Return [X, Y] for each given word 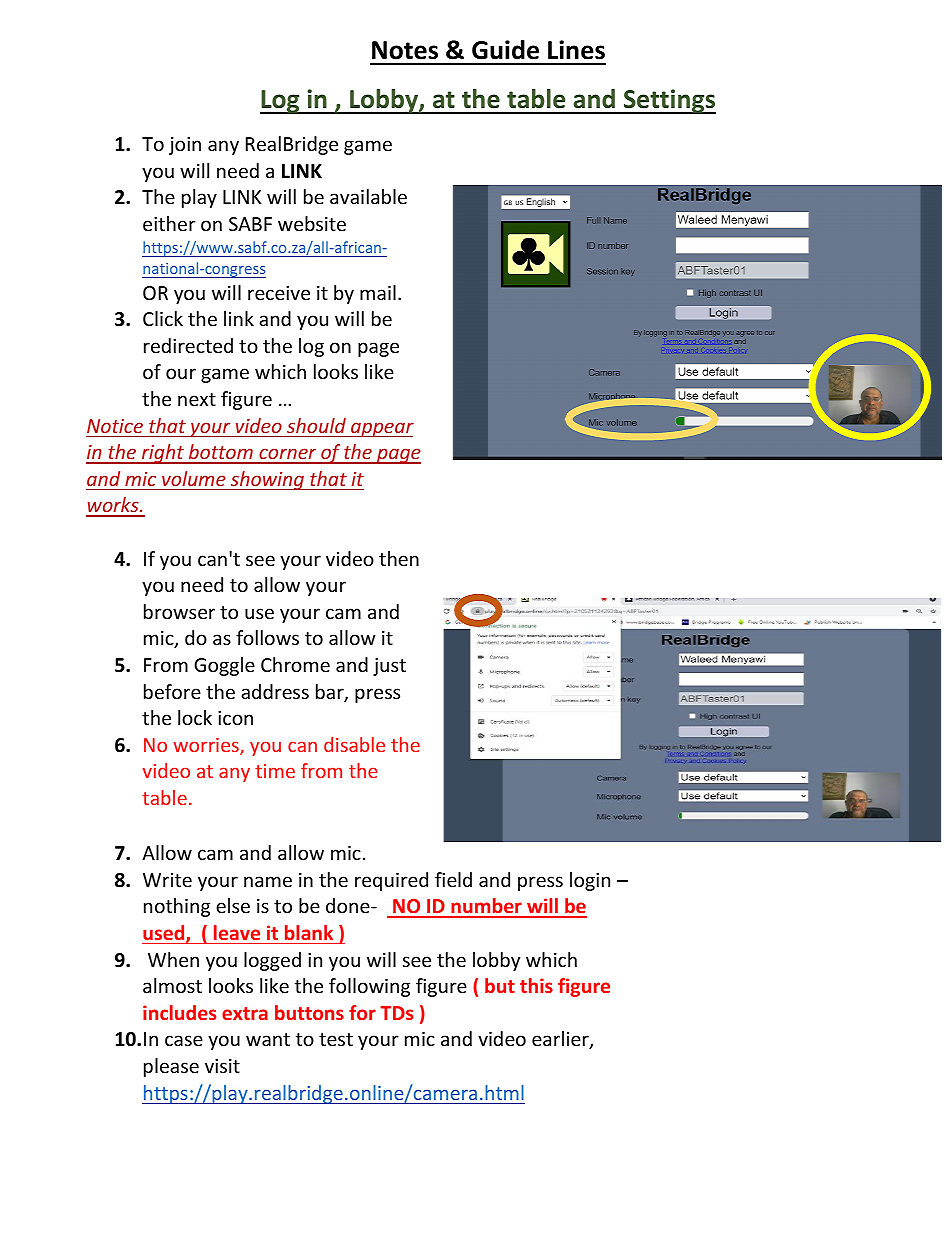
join [185, 146]
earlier [561, 1040]
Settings [668, 101]
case [184, 1040]
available [368, 196]
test [336, 1039]
